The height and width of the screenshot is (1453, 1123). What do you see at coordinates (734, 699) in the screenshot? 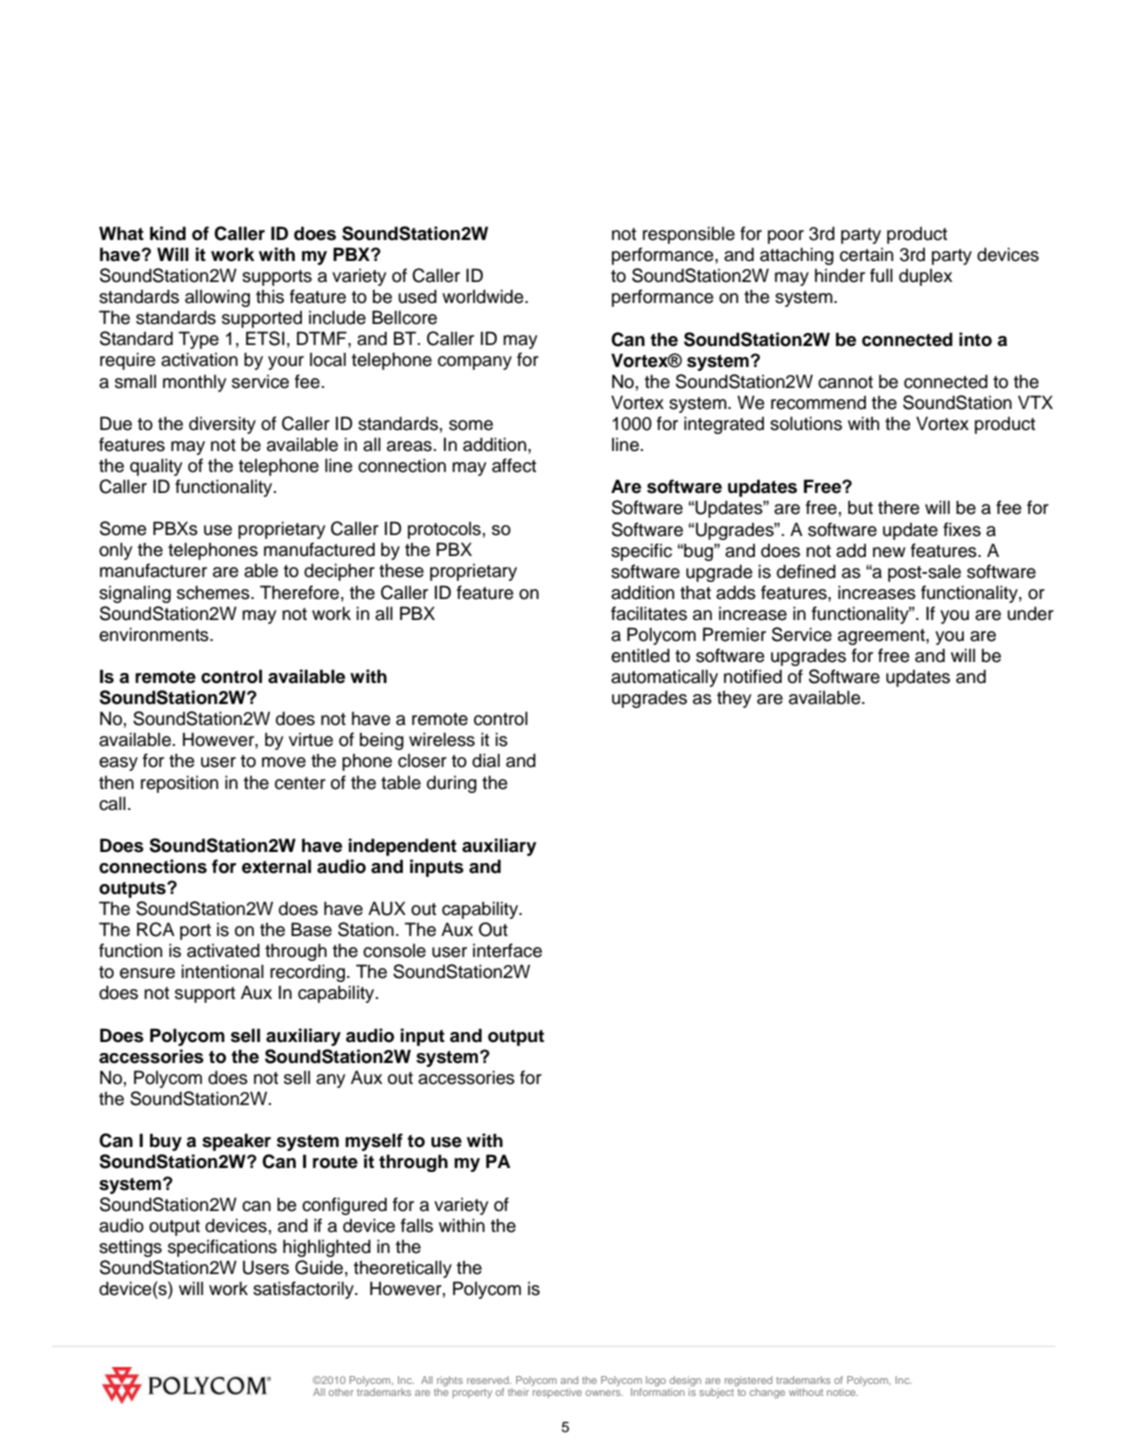
I see `they` at bounding box center [734, 699].
